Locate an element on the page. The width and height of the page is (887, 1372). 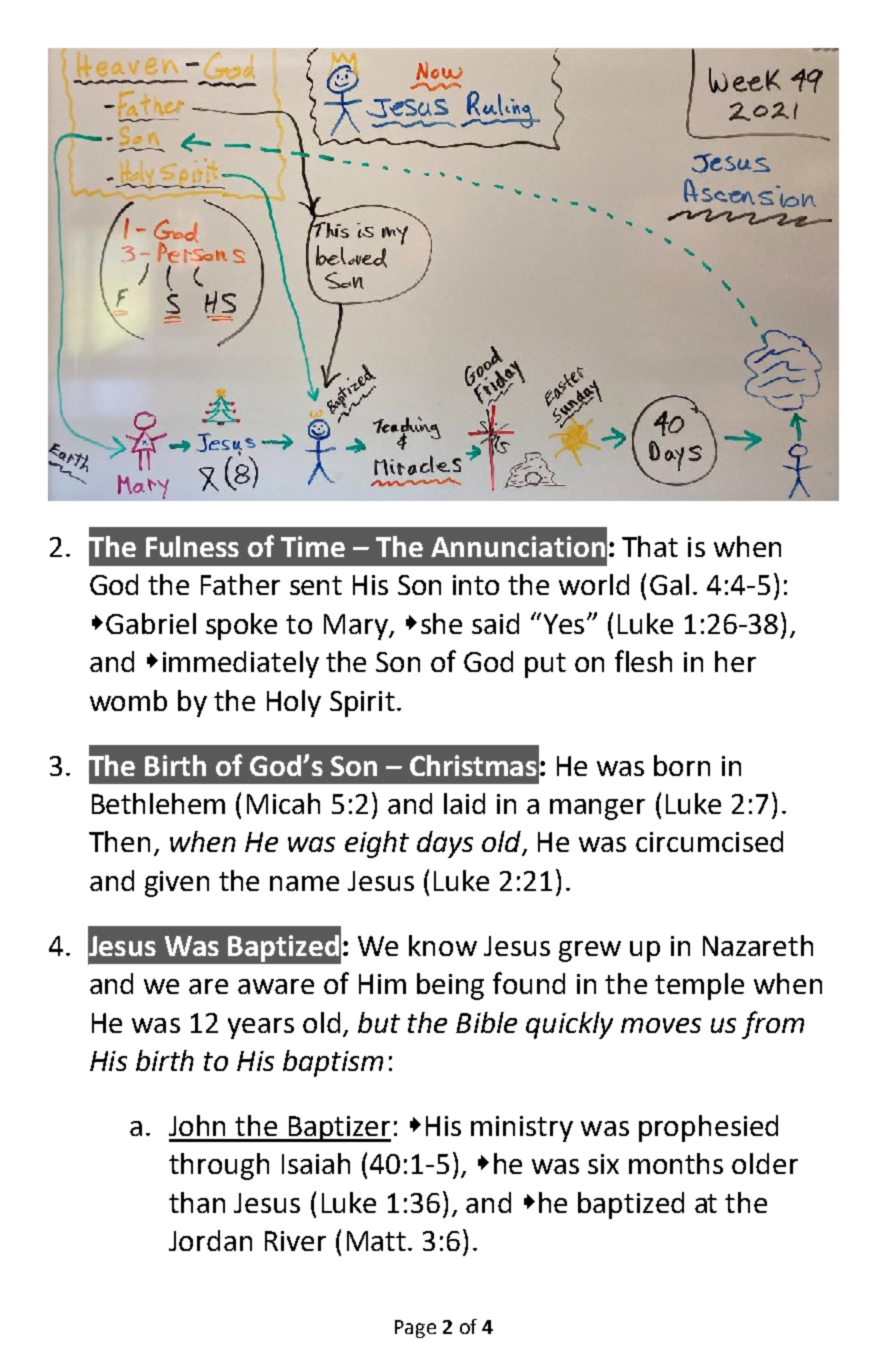
Nazareth is located at coordinates (758, 945).
